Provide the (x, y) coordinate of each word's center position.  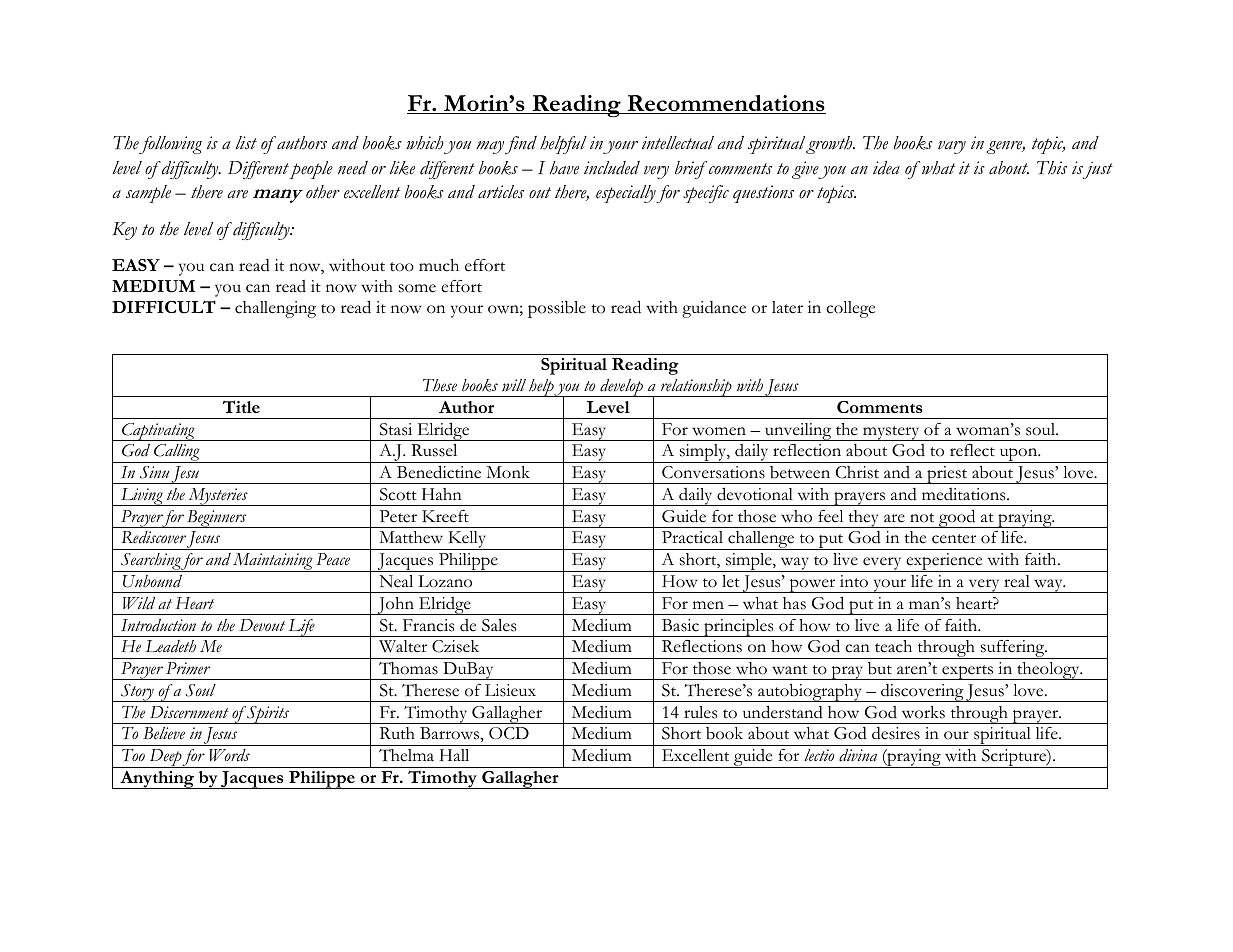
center (954, 539)
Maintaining (273, 562)
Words (229, 755)
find (521, 145)
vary (952, 147)
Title (241, 406)
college (850, 309)
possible (557, 309)
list (246, 142)
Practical (692, 537)
